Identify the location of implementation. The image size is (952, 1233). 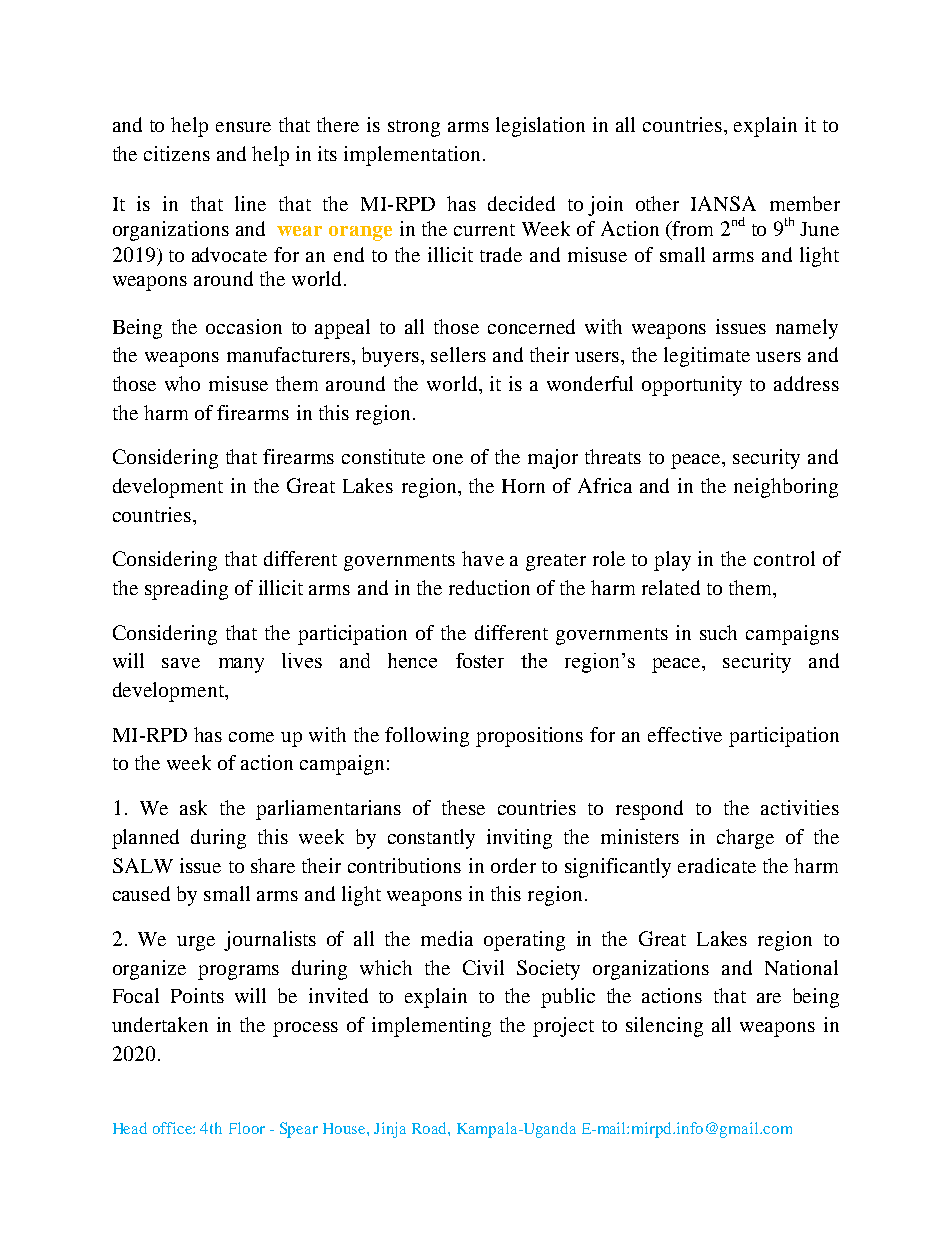
(412, 156).
